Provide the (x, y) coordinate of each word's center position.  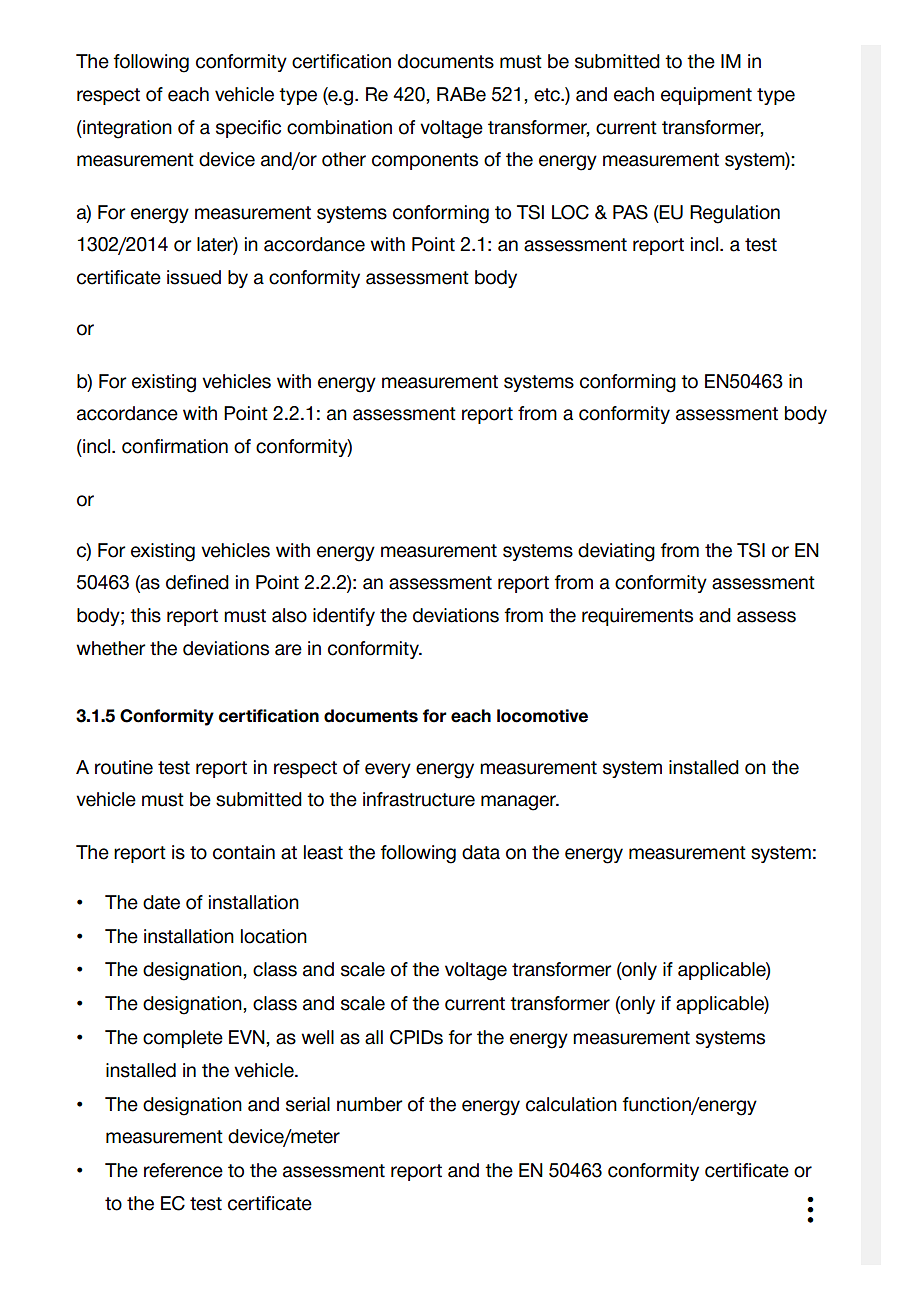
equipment (706, 96)
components (425, 161)
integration (126, 129)
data (481, 852)
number (369, 1104)
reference (183, 1170)
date (161, 902)
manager (519, 803)
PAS (630, 212)
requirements (637, 617)
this (145, 615)
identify (344, 617)
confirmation (175, 446)
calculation (571, 1104)
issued (194, 277)
